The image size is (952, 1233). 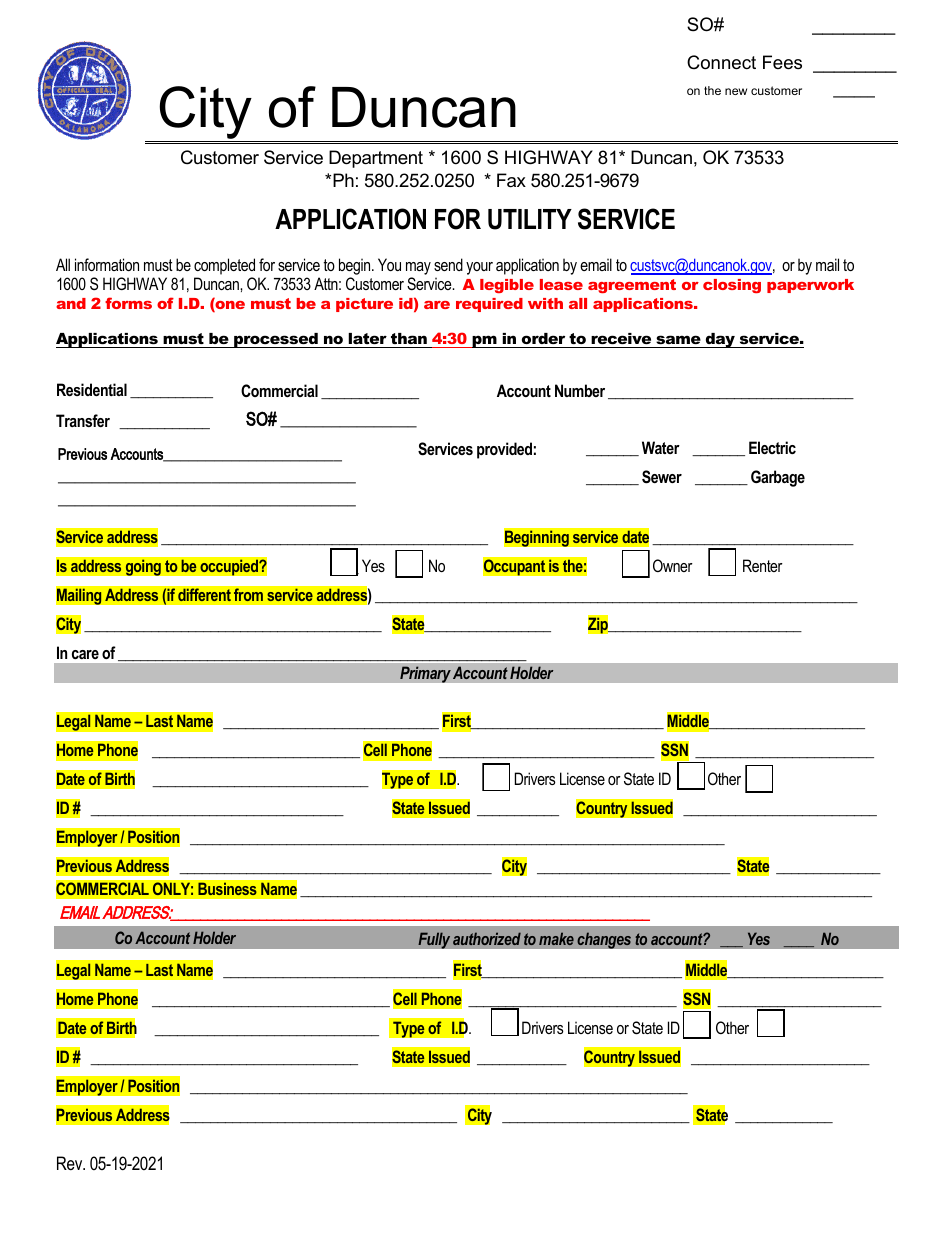 What do you see at coordinates (227, 889) in the document?
I see `Business` at bounding box center [227, 889].
